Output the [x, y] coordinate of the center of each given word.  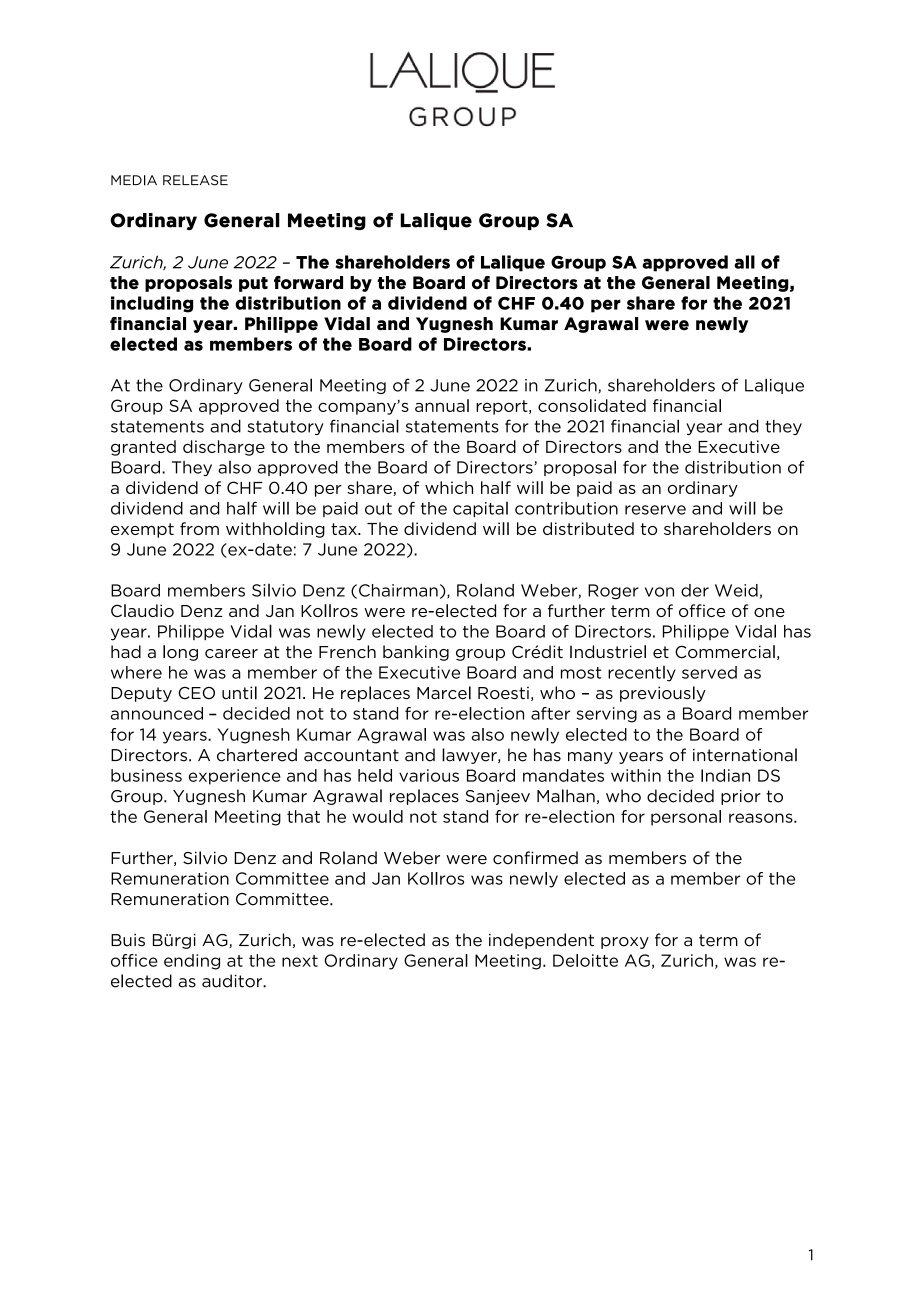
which [449, 487]
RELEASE [195, 180]
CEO [196, 693]
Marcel [444, 693]
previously [663, 694]
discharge [224, 448]
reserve [655, 510]
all [744, 262]
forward [308, 283]
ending [192, 962]
